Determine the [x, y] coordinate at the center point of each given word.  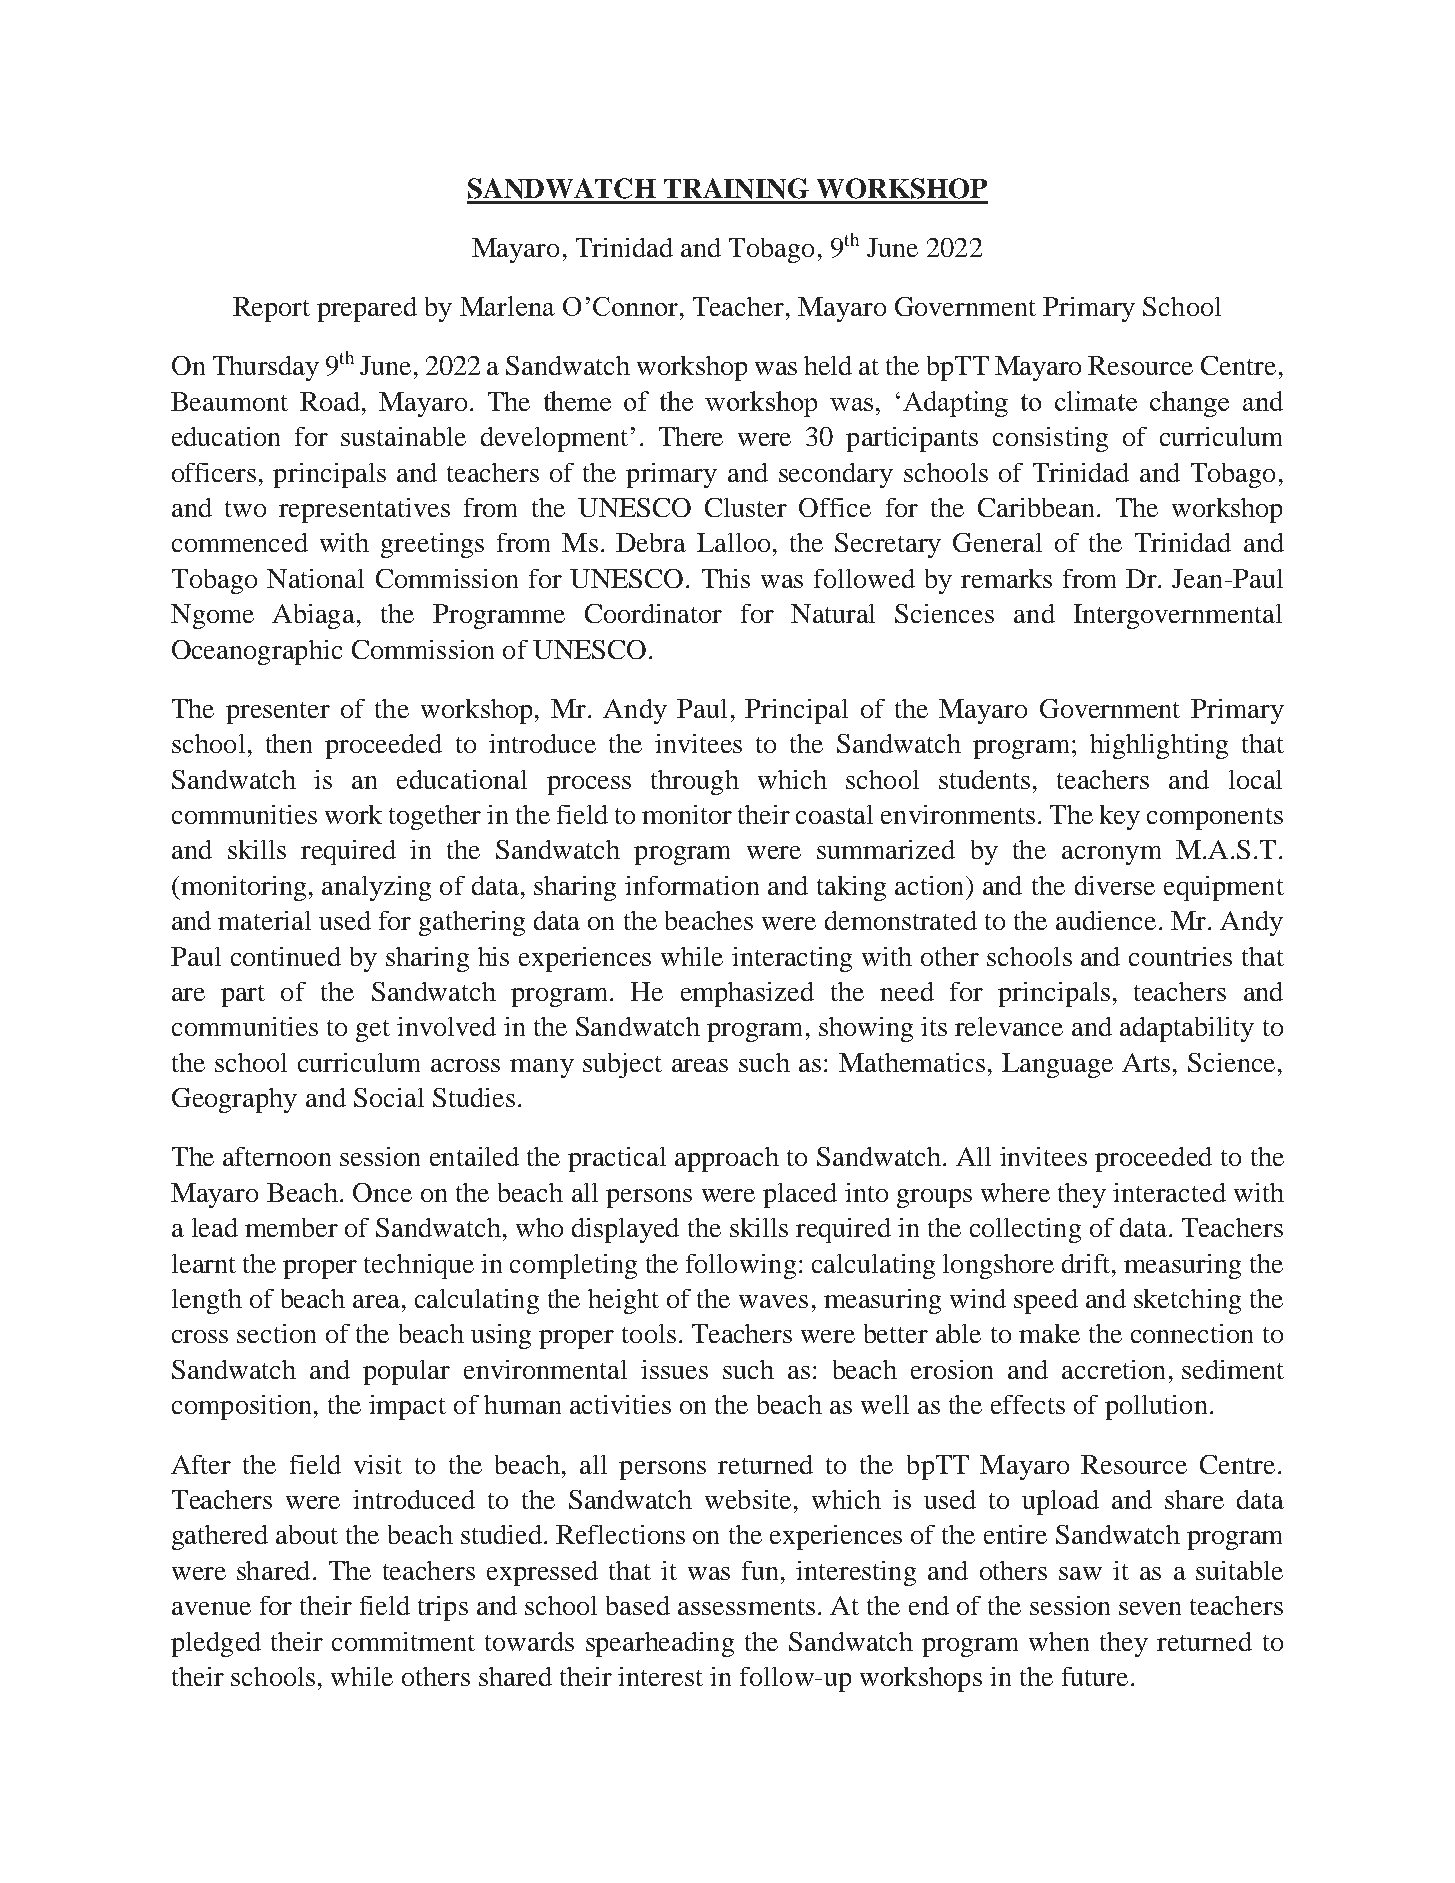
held [828, 365]
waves [773, 1301]
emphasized [747, 994]
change [1189, 404]
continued [286, 956]
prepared [367, 309]
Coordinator [653, 613]
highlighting [1159, 746]
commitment [403, 1641]
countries [1180, 956]
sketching [1187, 1301]
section [276, 1333]
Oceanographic [257, 652]
